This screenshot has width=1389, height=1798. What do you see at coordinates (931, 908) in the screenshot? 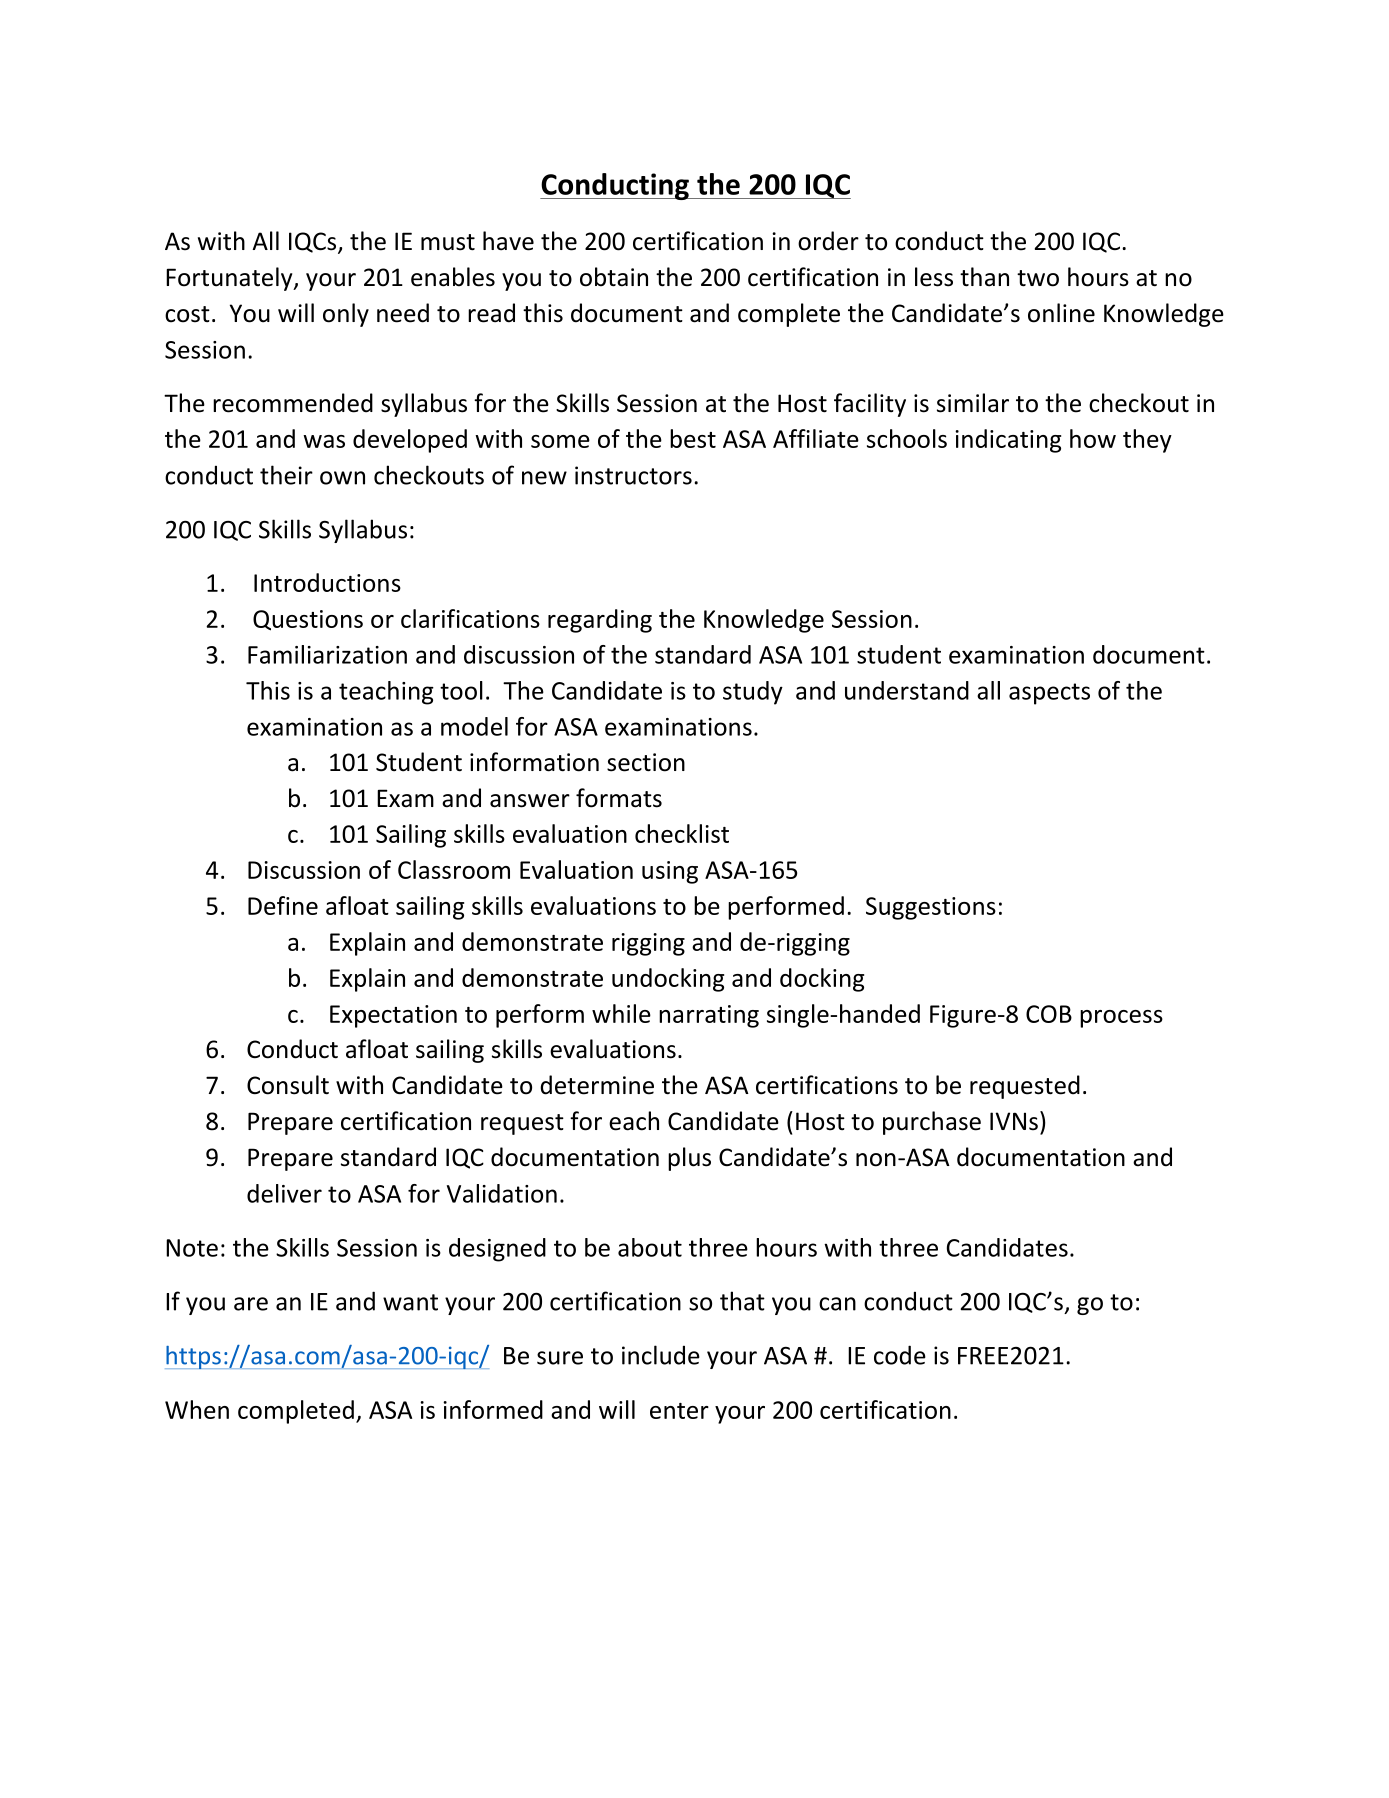
I see `Suggestions` at bounding box center [931, 908].
